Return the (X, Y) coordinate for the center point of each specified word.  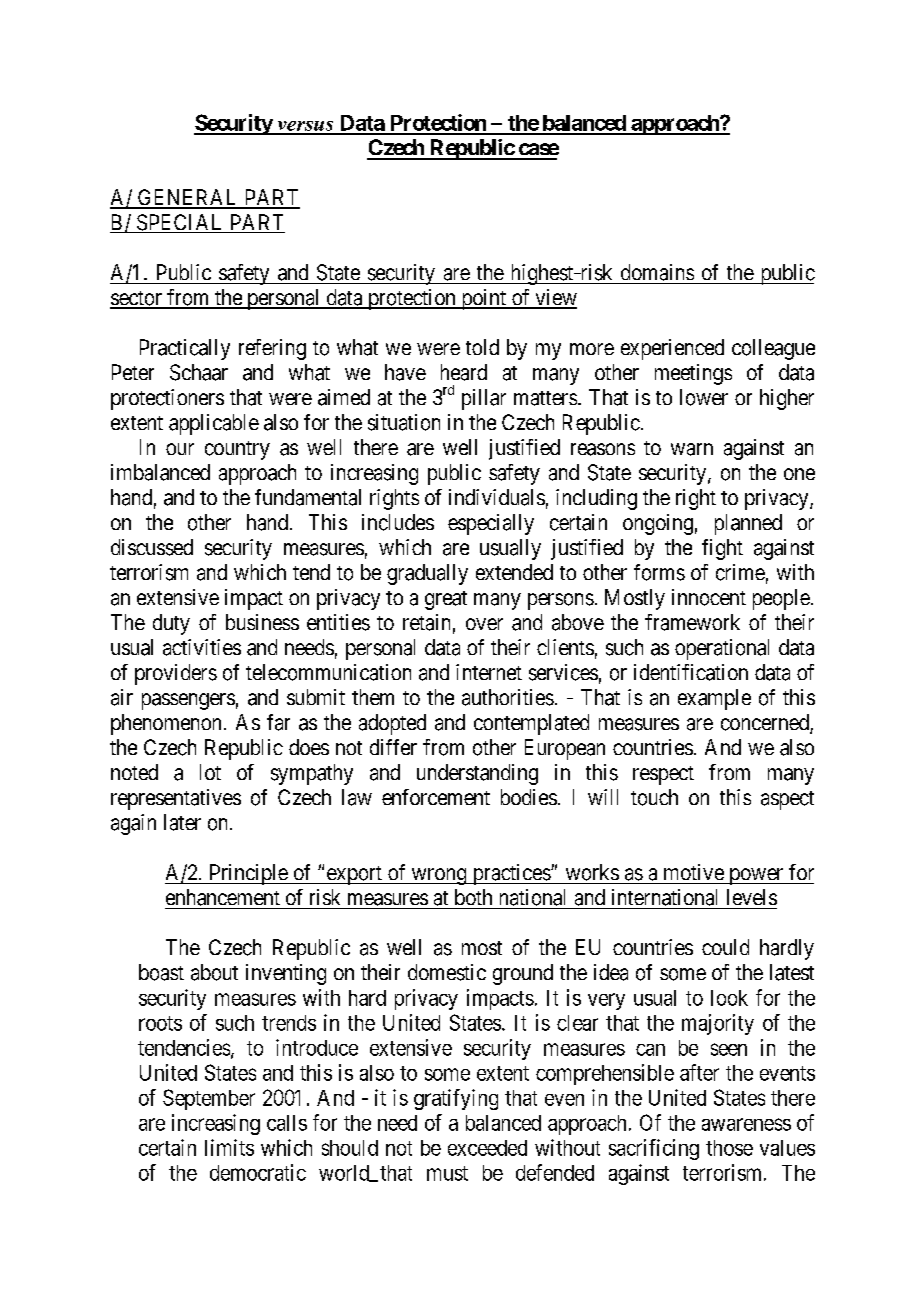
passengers (188, 701)
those (729, 1148)
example (714, 699)
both (473, 897)
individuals (497, 497)
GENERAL (188, 198)
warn (692, 449)
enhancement (223, 897)
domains (657, 272)
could (725, 947)
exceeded (487, 1148)
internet (489, 672)
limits (229, 1147)
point (483, 299)
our (180, 449)
